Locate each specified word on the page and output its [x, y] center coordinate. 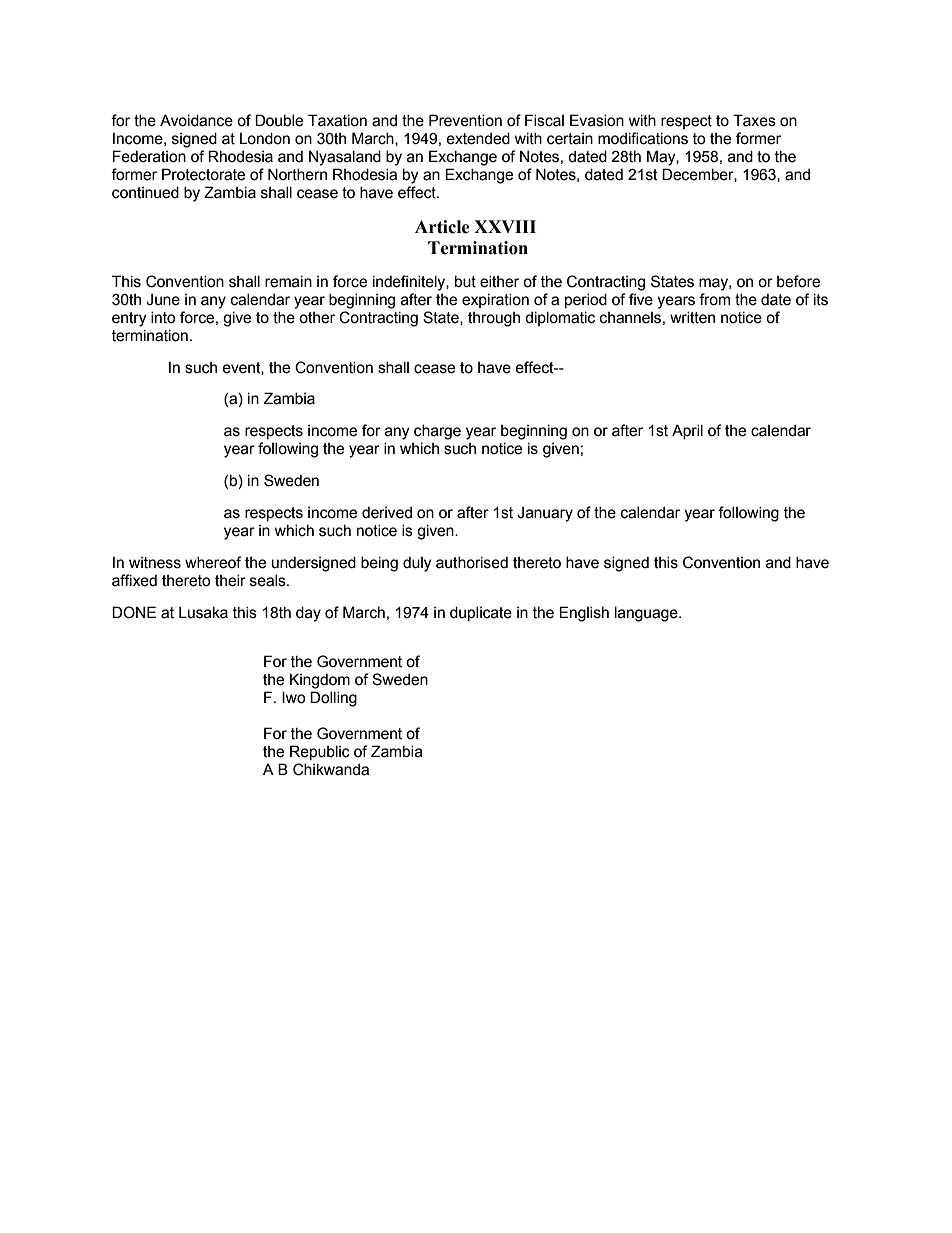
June [163, 299]
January [545, 514]
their [230, 580]
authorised [472, 562]
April [687, 431]
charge [437, 432]
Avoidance [196, 120]
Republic [320, 752]
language [647, 614]
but [465, 281]
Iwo [294, 697]
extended [478, 138]
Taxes [754, 120]
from [714, 299]
